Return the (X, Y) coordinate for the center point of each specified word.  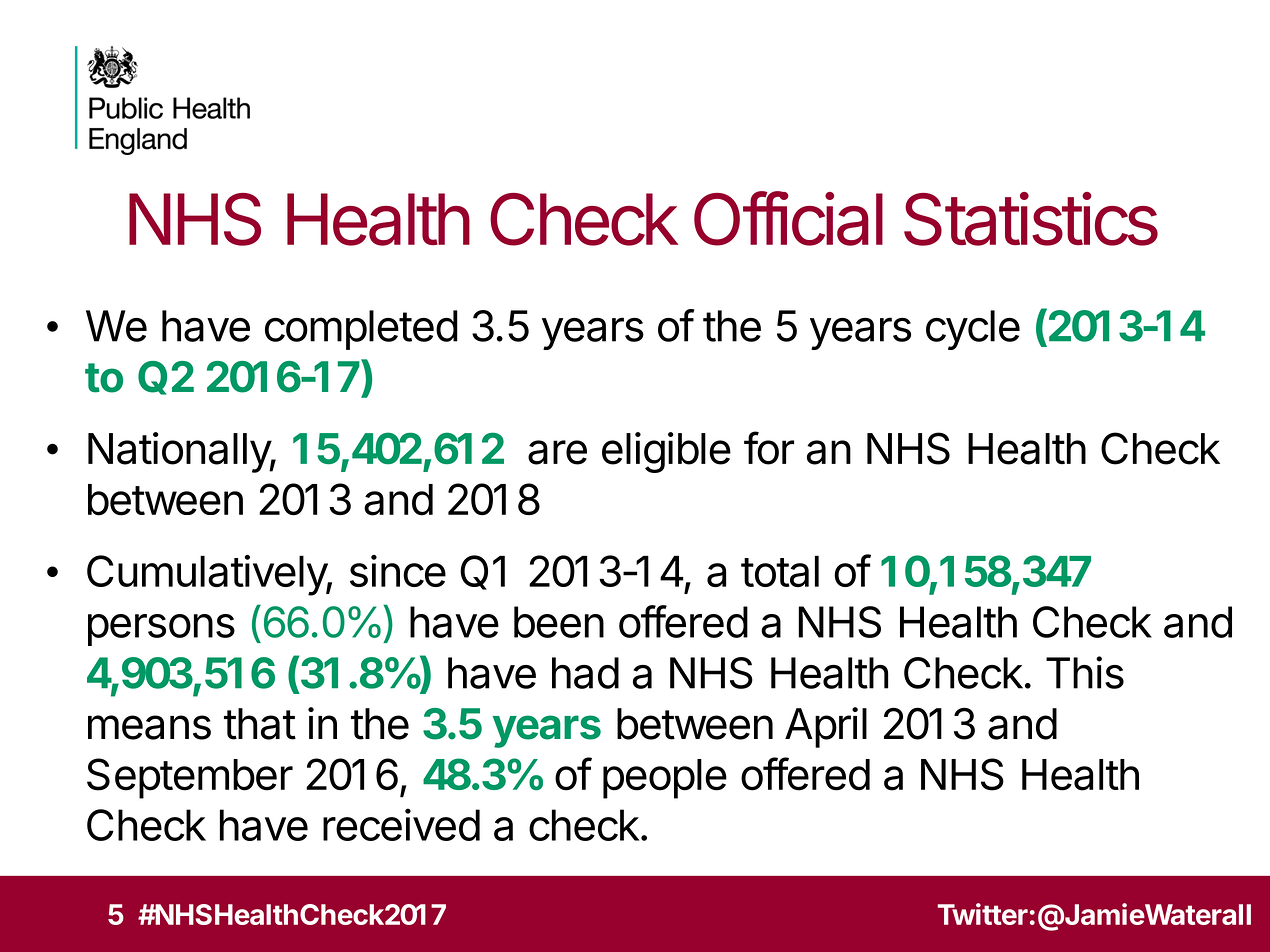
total (780, 571)
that (260, 724)
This (1085, 672)
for (769, 448)
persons (161, 630)
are (557, 452)
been (559, 622)
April (826, 727)
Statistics (1031, 219)
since (398, 571)
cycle (973, 330)
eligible (666, 452)
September (190, 778)
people (665, 779)
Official (788, 218)
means (149, 727)
